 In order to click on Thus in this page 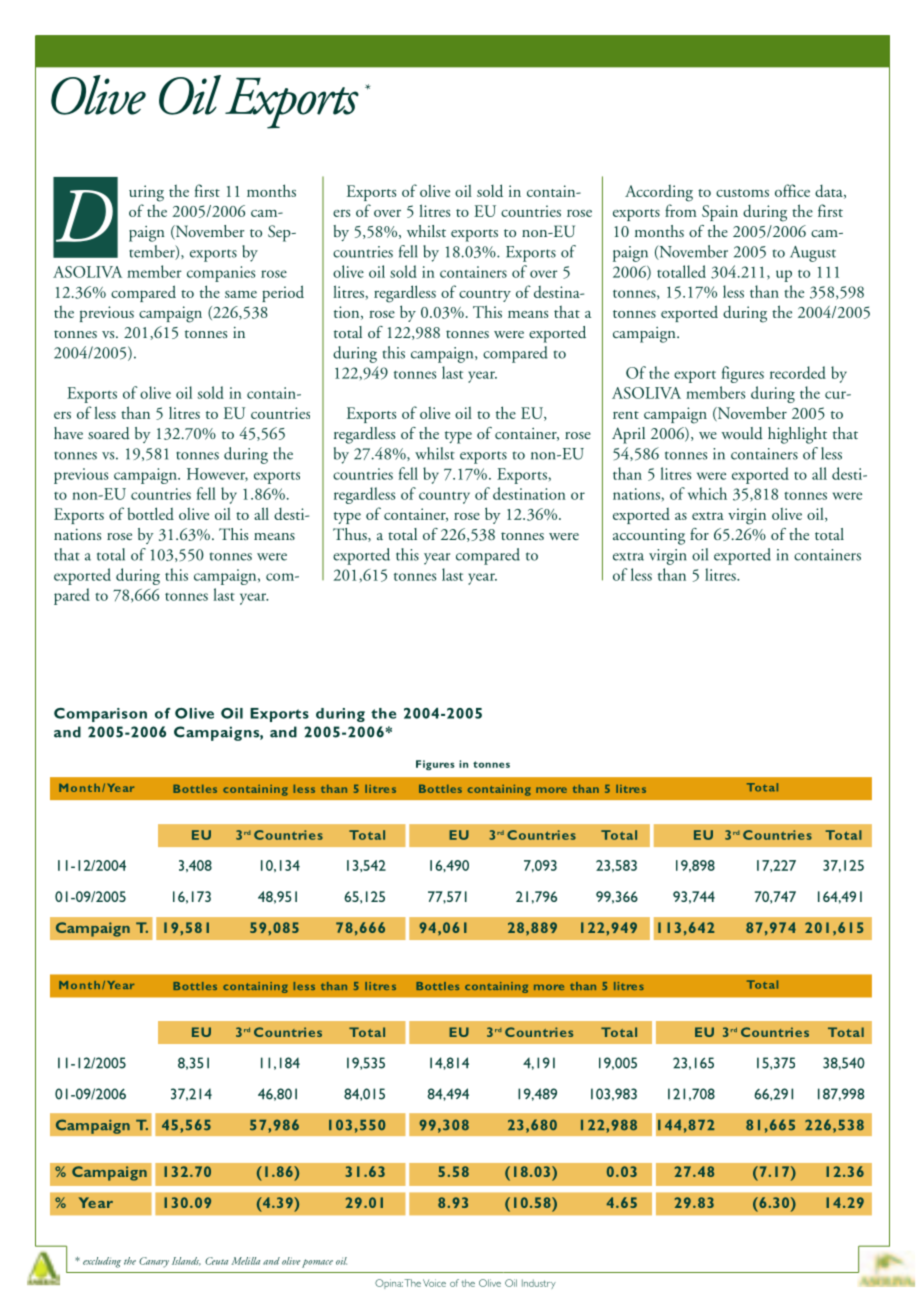, I will do `click(351, 535)`.
